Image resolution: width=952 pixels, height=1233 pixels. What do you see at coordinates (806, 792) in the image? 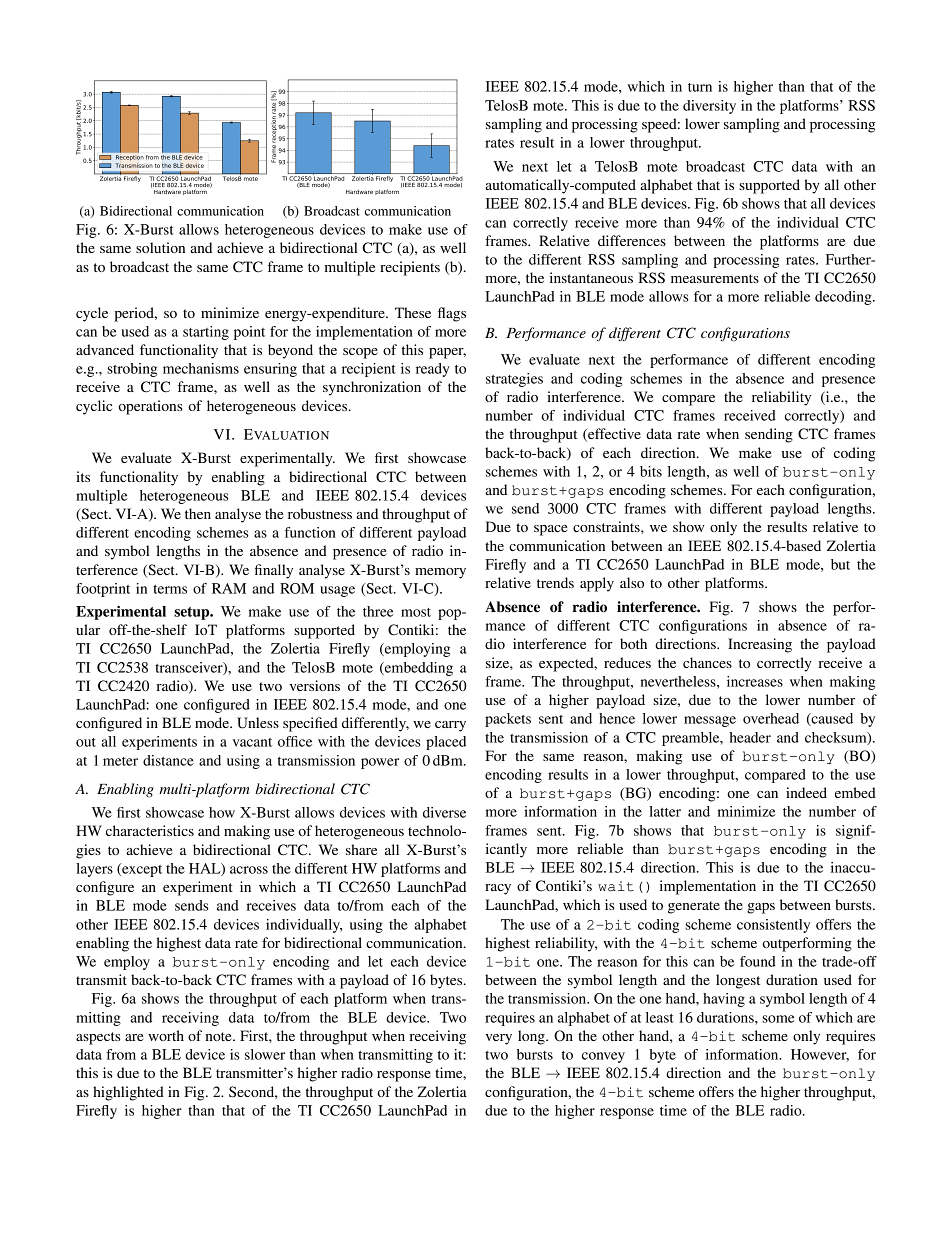
I see `indeed` at bounding box center [806, 792].
